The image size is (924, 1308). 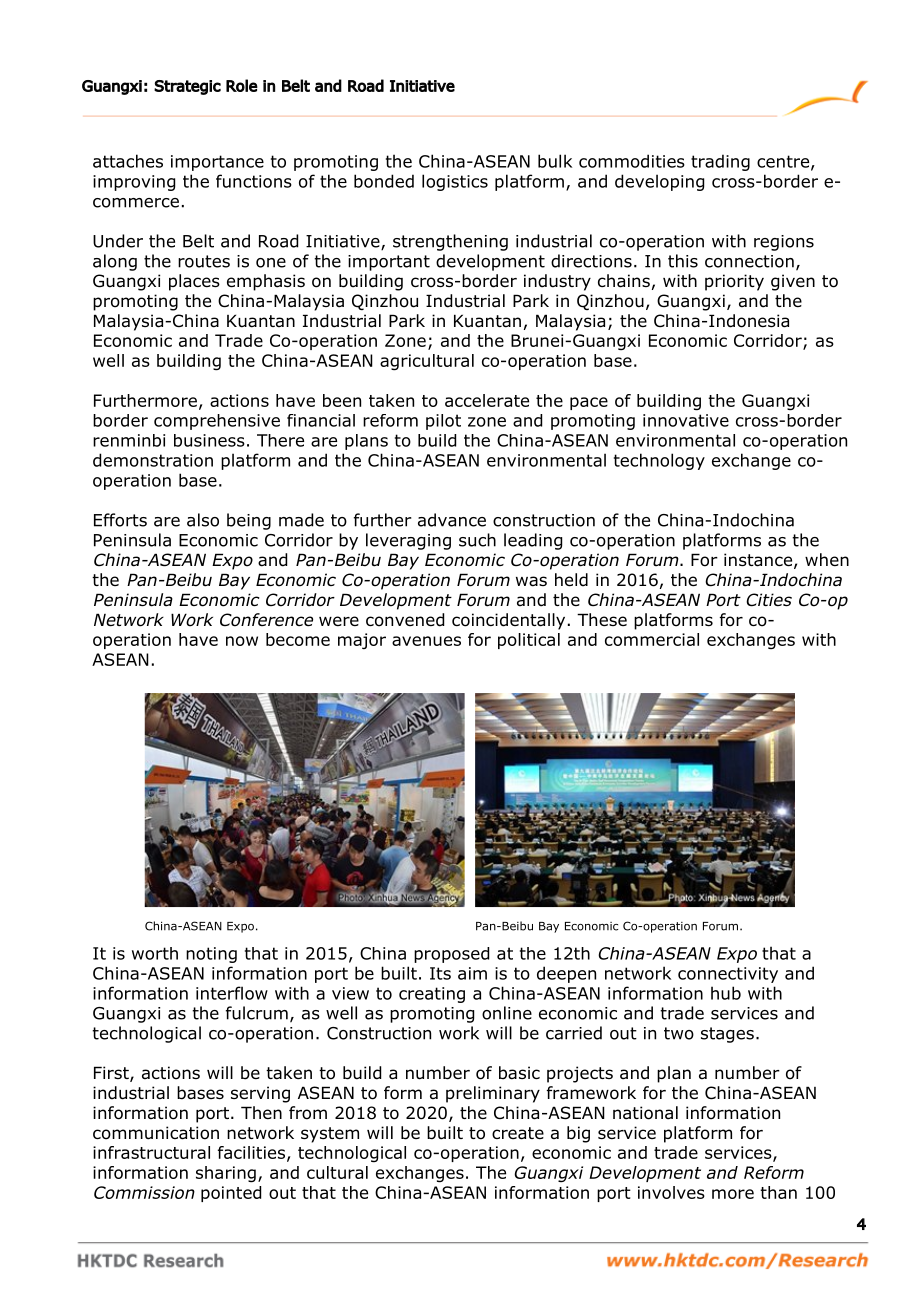 What do you see at coordinates (187, 87) in the image?
I see `Strategic` at bounding box center [187, 87].
